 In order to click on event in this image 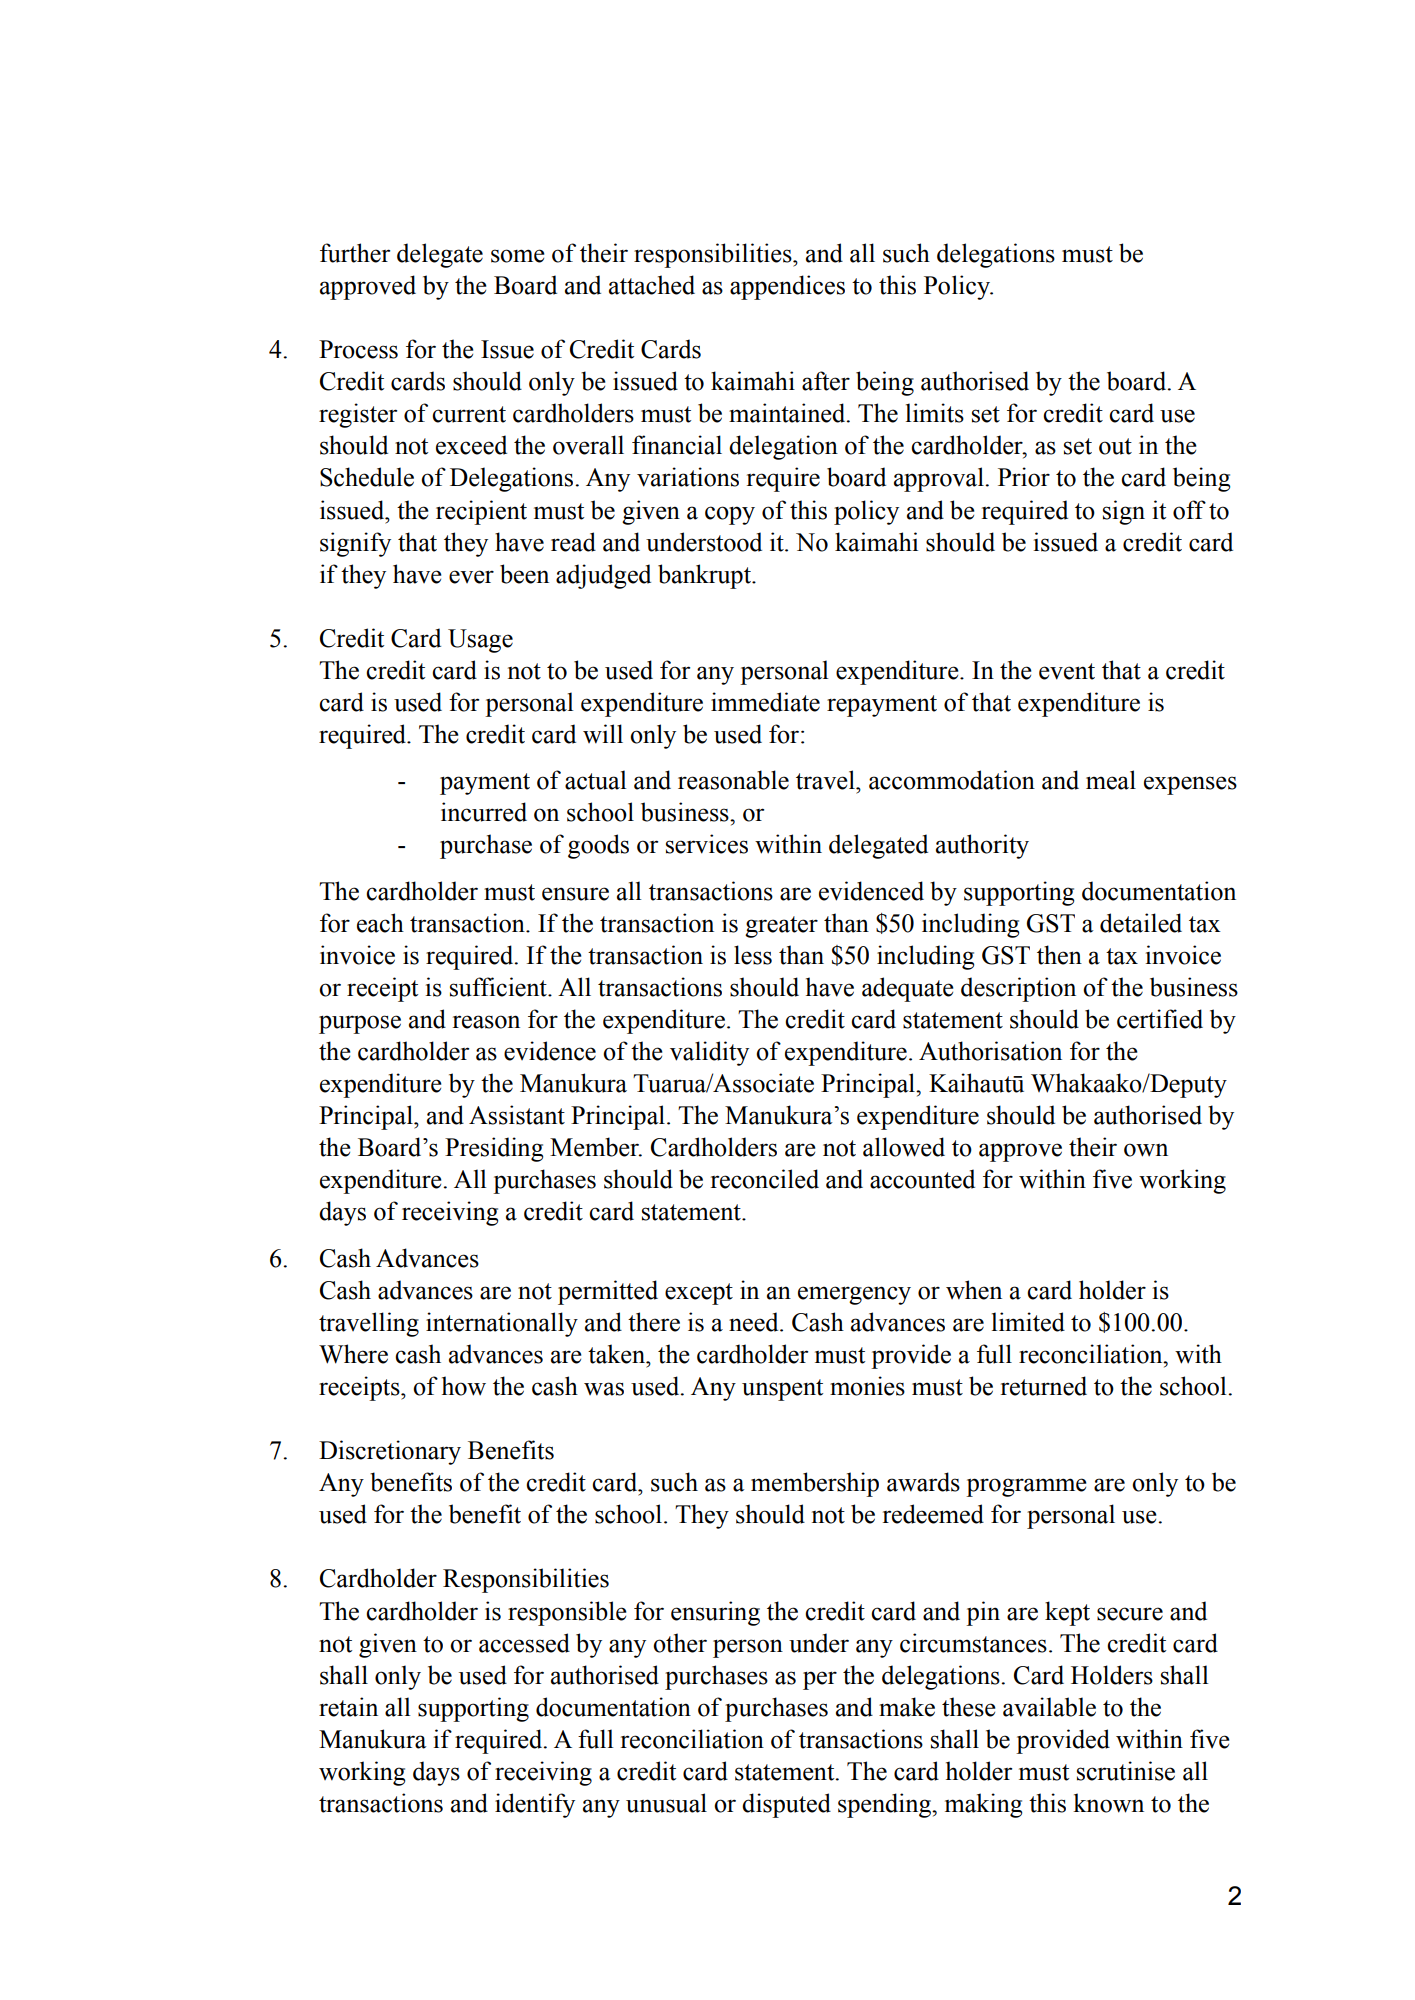, I will do `click(1067, 671)`.
